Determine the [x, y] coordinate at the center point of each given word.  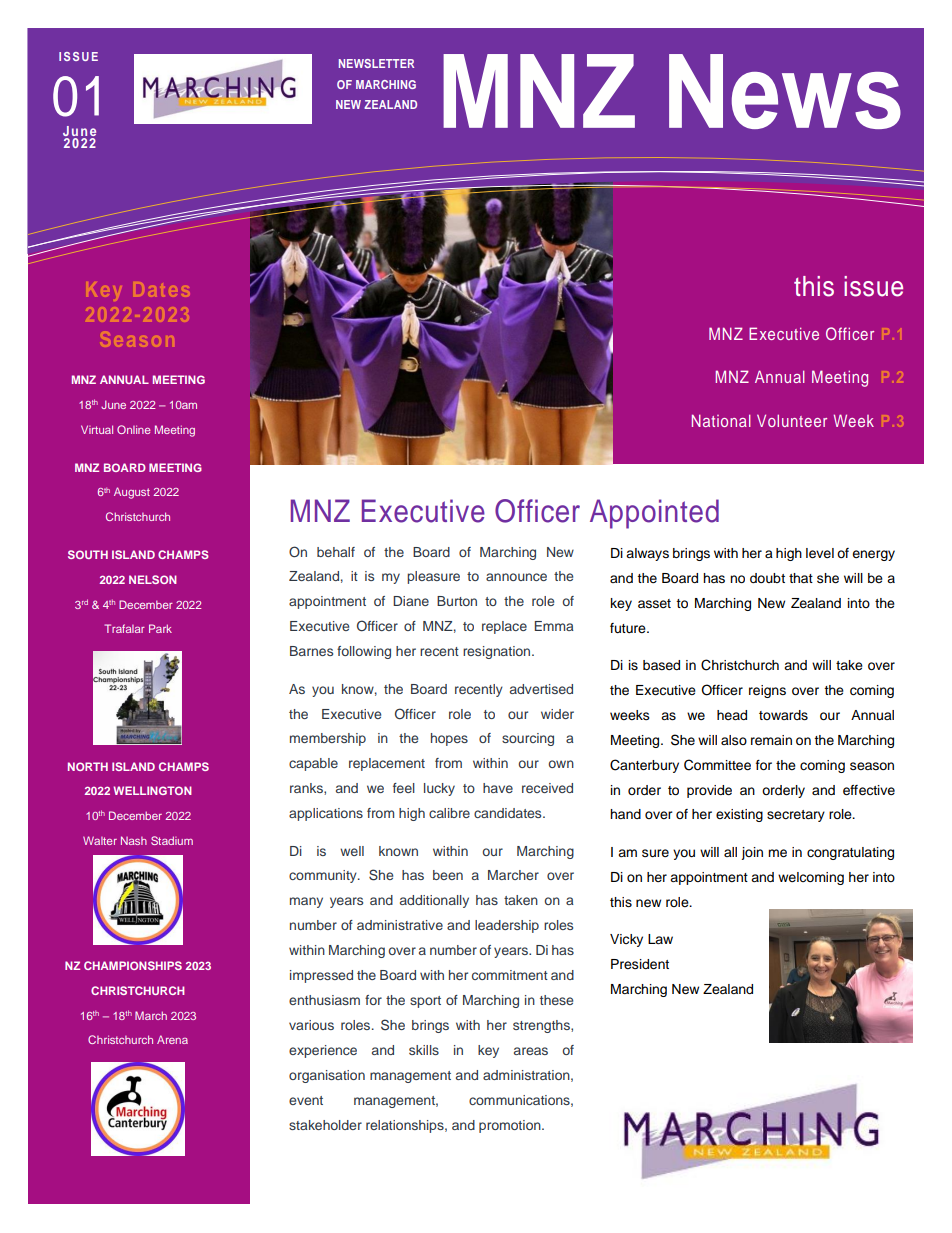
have [498, 788]
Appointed [654, 514]
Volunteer [792, 420]
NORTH [88, 766]
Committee [717, 765]
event [306, 1100]
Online [134, 429]
